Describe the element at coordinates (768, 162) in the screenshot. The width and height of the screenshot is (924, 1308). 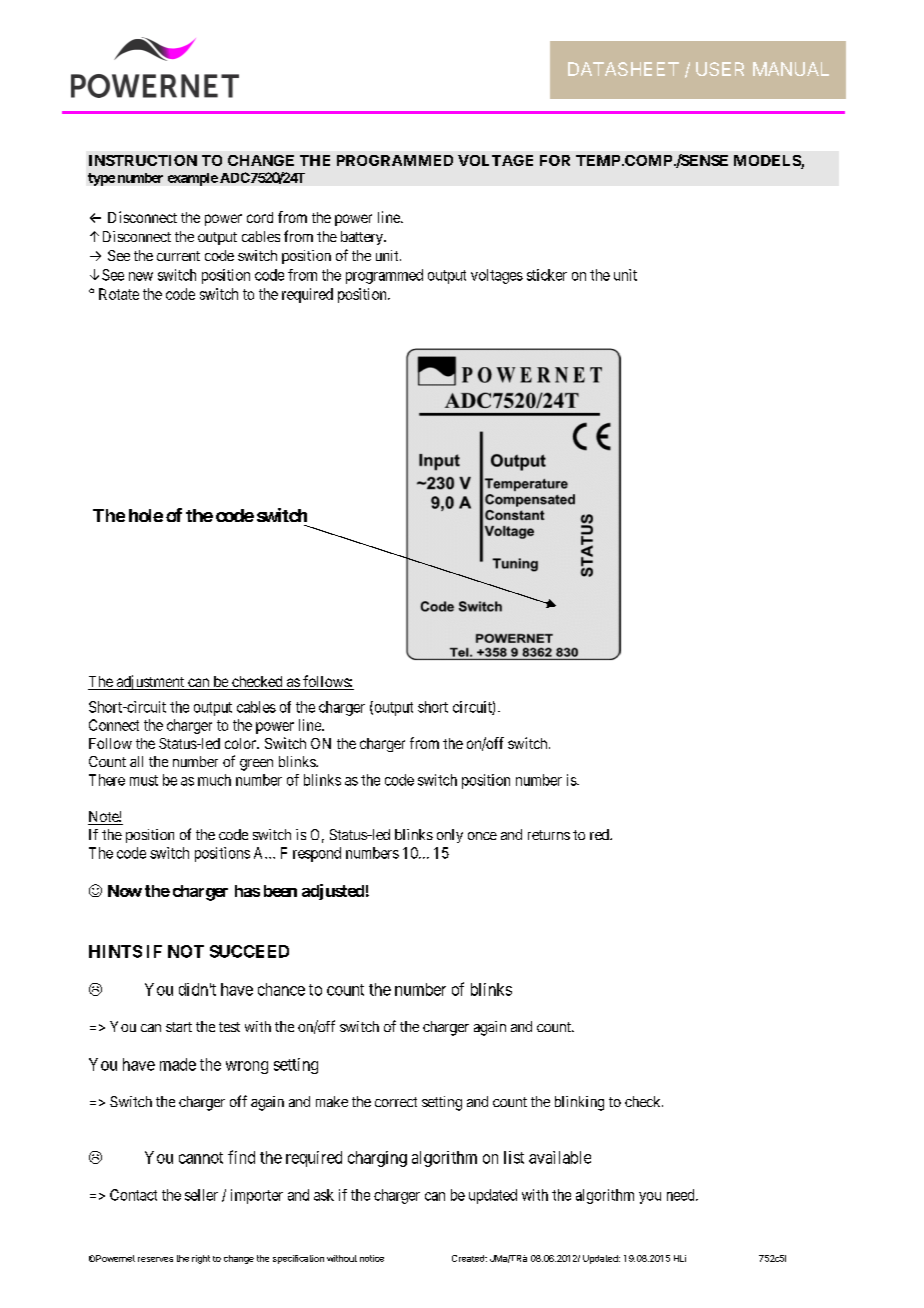
I see `MODELS` at that location.
